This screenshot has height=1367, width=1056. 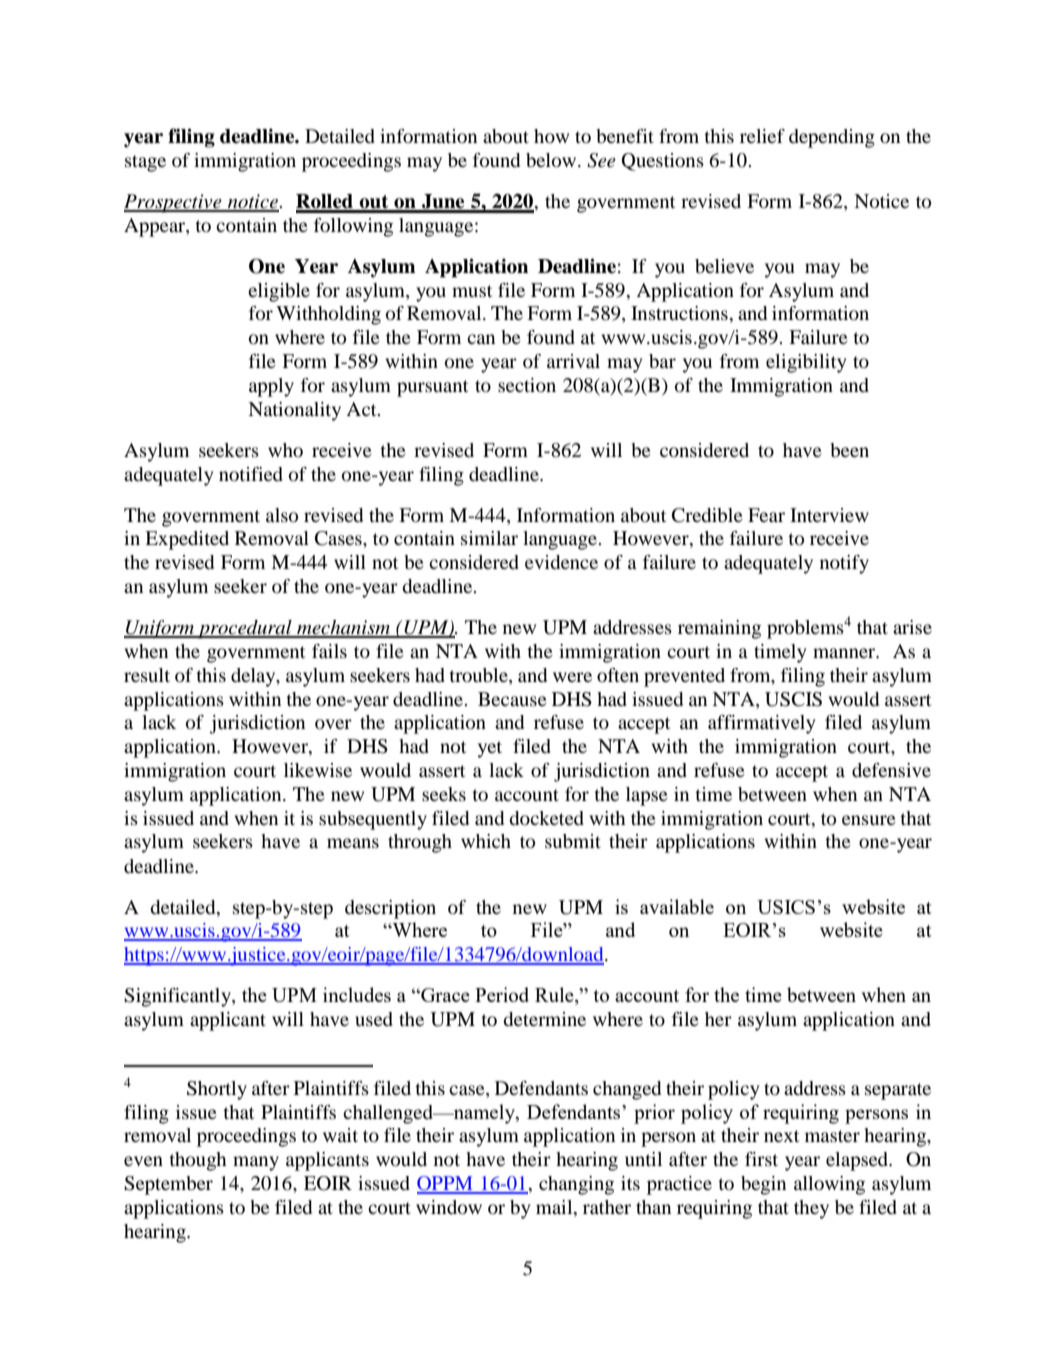 I want to click on ensure, so click(x=869, y=820).
